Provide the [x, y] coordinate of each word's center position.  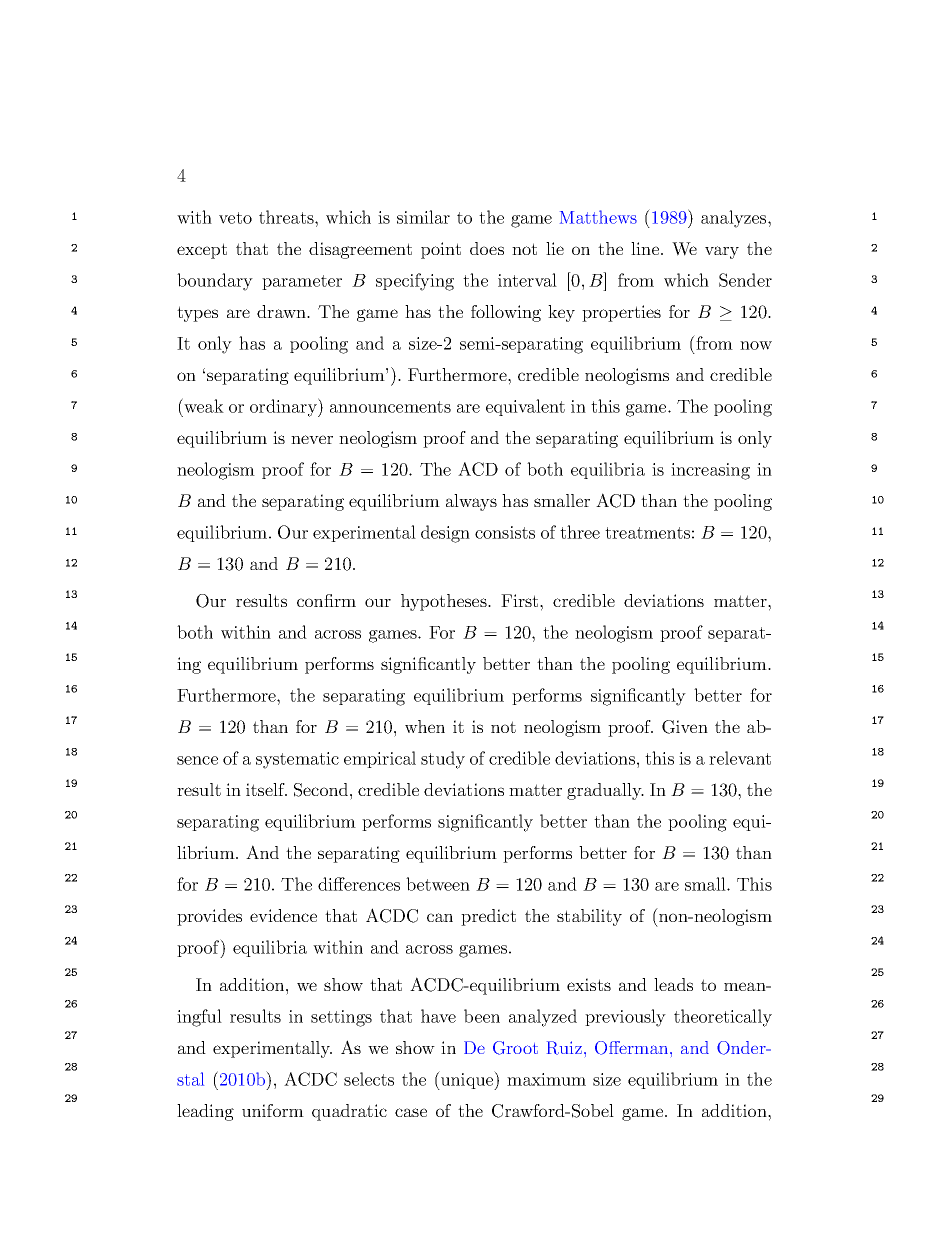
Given [685, 727]
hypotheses [445, 602]
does [487, 248]
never [312, 439]
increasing [710, 471]
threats [287, 217]
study [443, 760]
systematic [297, 760]
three [580, 532]
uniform [273, 1110]
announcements [390, 407]
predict [488, 917]
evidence [283, 915]
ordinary [284, 407]
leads [673, 984]
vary [722, 252]
